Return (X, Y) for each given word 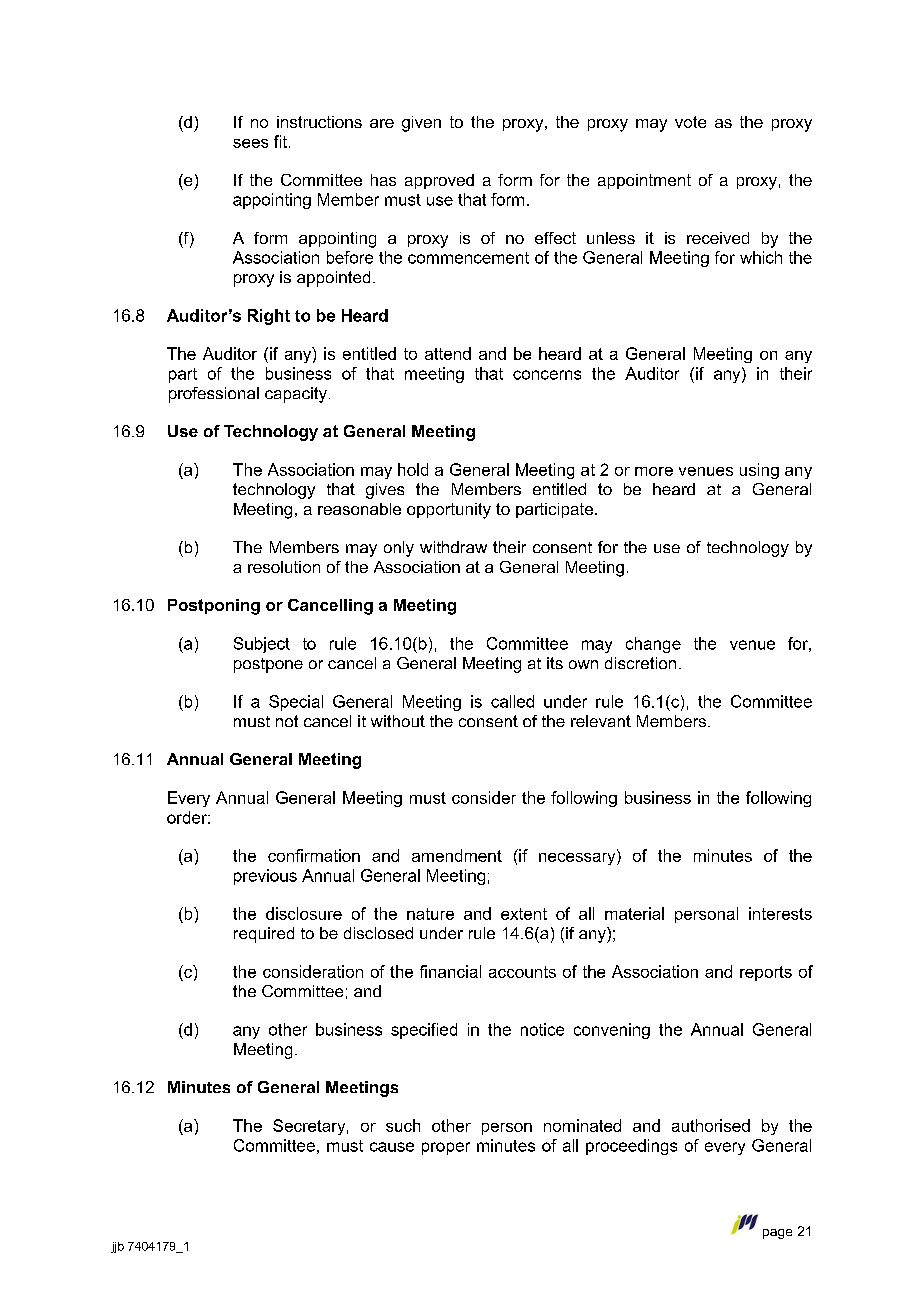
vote (690, 122)
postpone (268, 665)
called (512, 701)
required (264, 935)
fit (280, 141)
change (653, 645)
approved (439, 181)
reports (766, 973)
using (759, 471)
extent (524, 914)
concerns (547, 375)
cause (392, 1147)
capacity (296, 395)
